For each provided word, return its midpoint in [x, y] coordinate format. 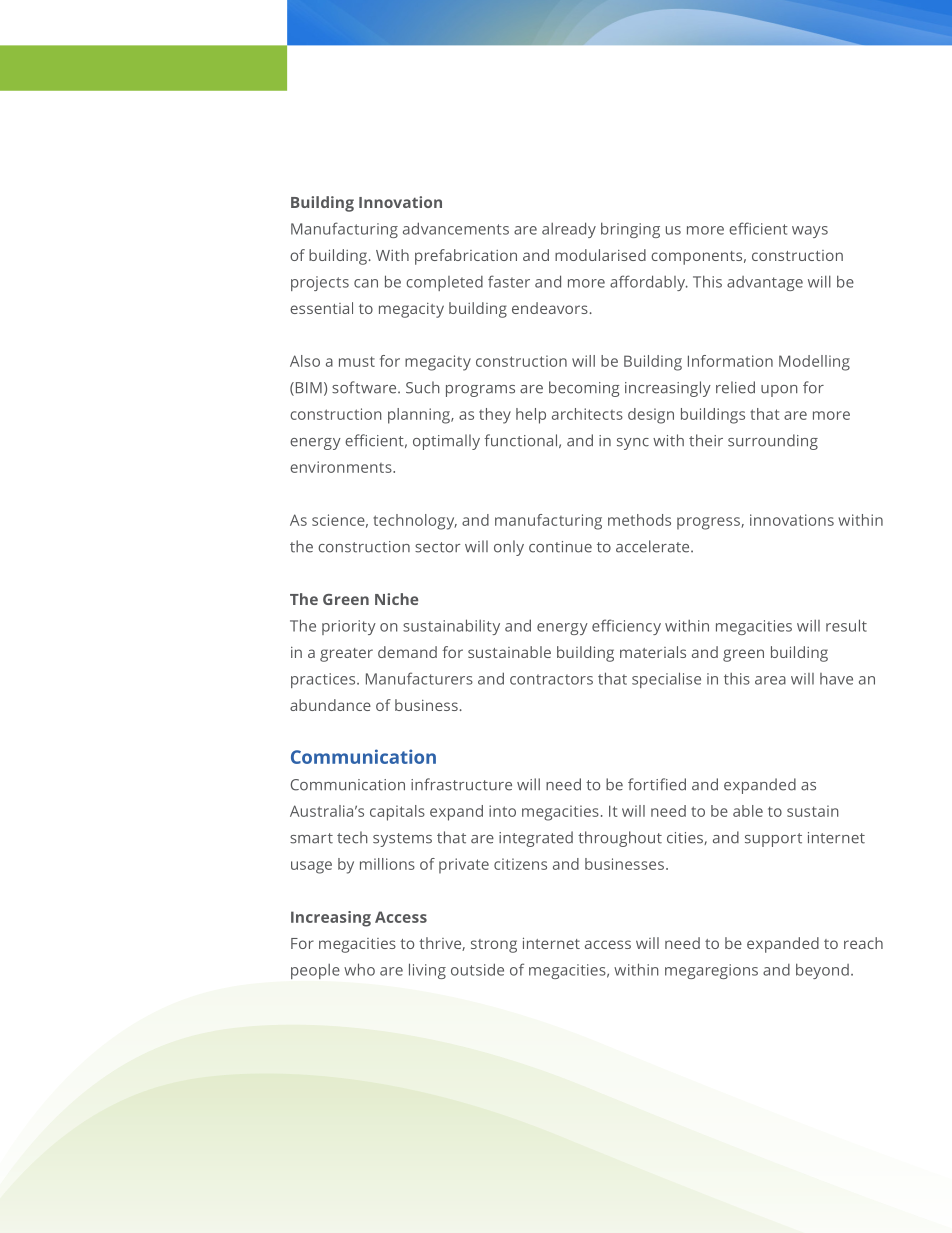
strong [494, 946]
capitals [397, 813]
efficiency [626, 627]
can [366, 283]
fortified [657, 784]
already [569, 230]
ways [810, 232]
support [773, 840]
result [846, 625]
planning [420, 416]
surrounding [773, 442]
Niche [396, 599]
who [359, 969]
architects [587, 414]
